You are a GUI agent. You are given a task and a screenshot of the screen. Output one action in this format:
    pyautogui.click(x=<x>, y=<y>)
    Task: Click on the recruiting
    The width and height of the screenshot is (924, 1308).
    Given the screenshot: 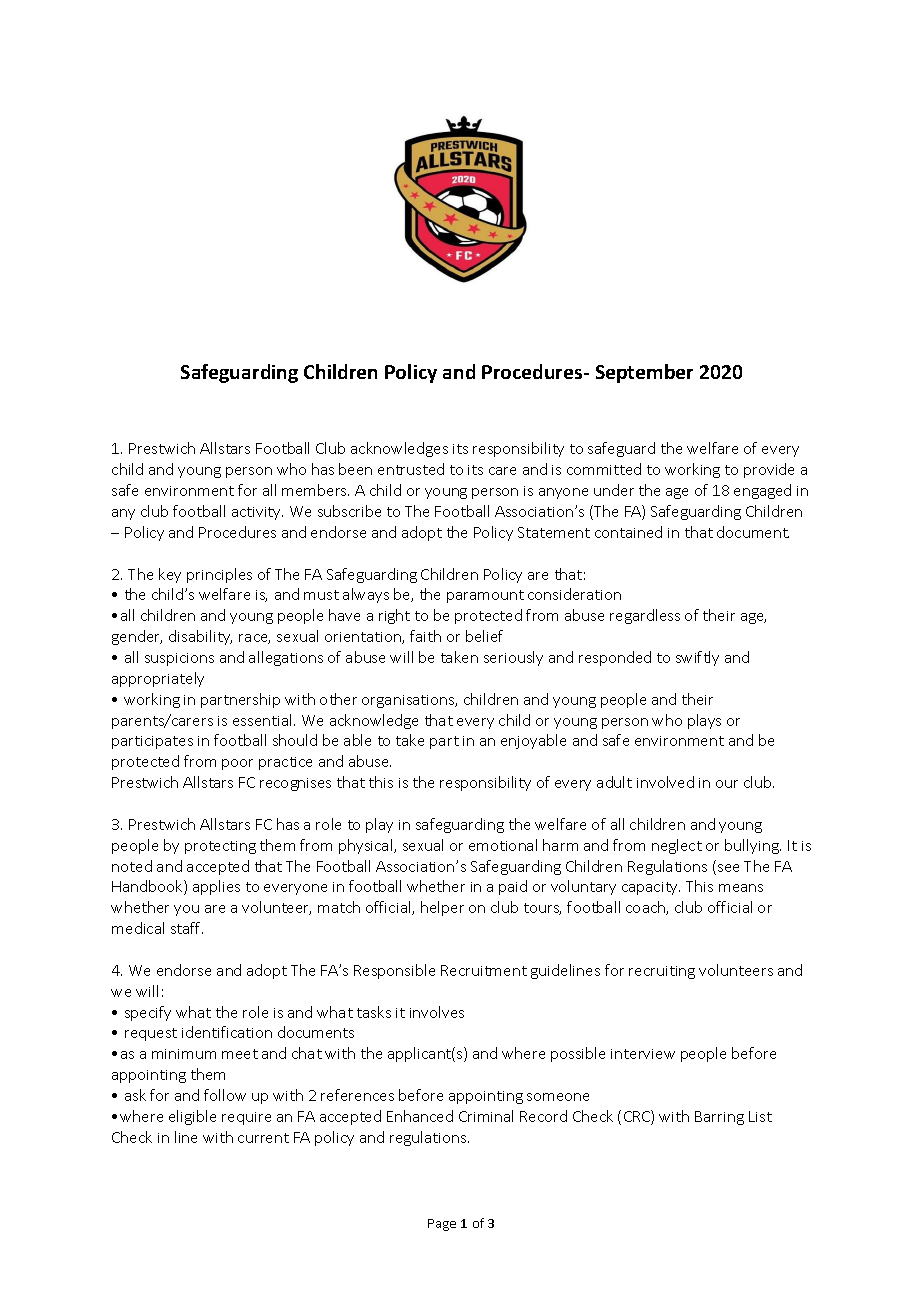 What is the action you would take?
    pyautogui.click(x=662, y=972)
